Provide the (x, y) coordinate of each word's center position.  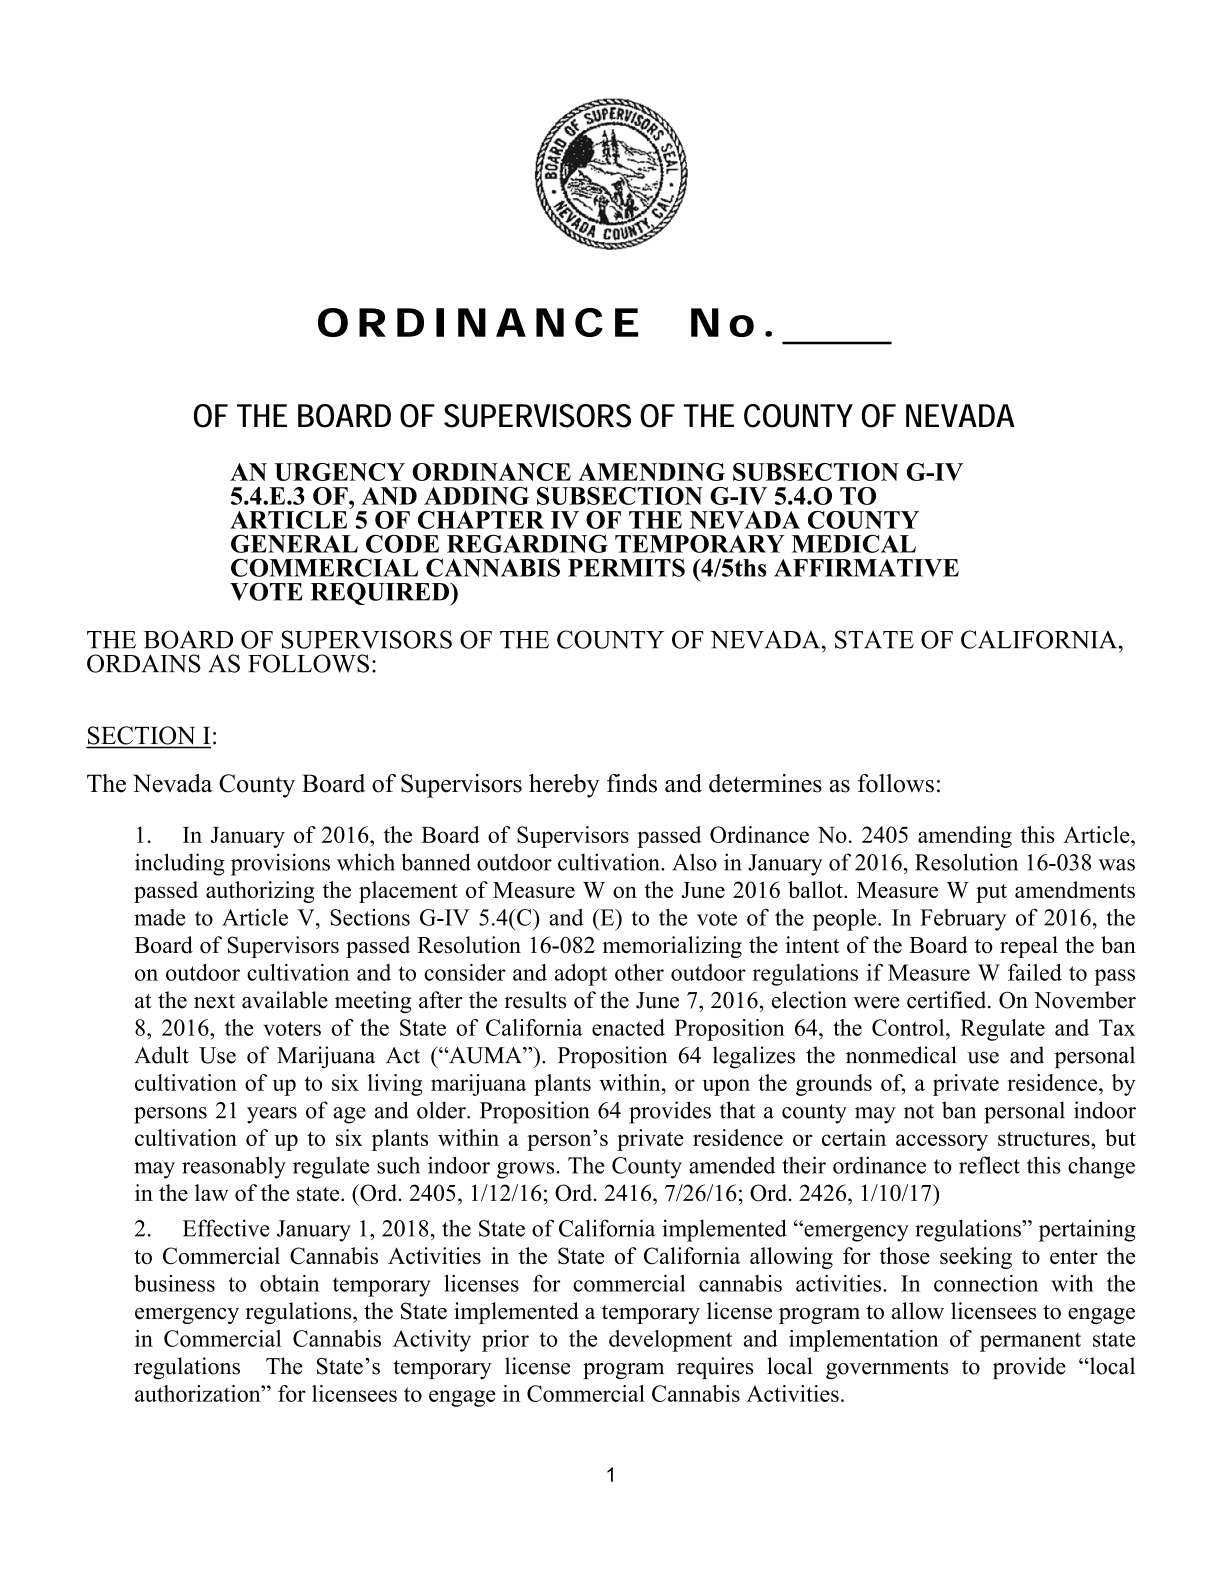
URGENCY (340, 472)
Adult (161, 1055)
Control (909, 1027)
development (670, 1341)
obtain (289, 1283)
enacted (628, 1027)
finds (632, 783)
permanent (1030, 1342)
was (1117, 865)
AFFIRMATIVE (866, 568)
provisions (280, 864)
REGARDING (527, 543)
